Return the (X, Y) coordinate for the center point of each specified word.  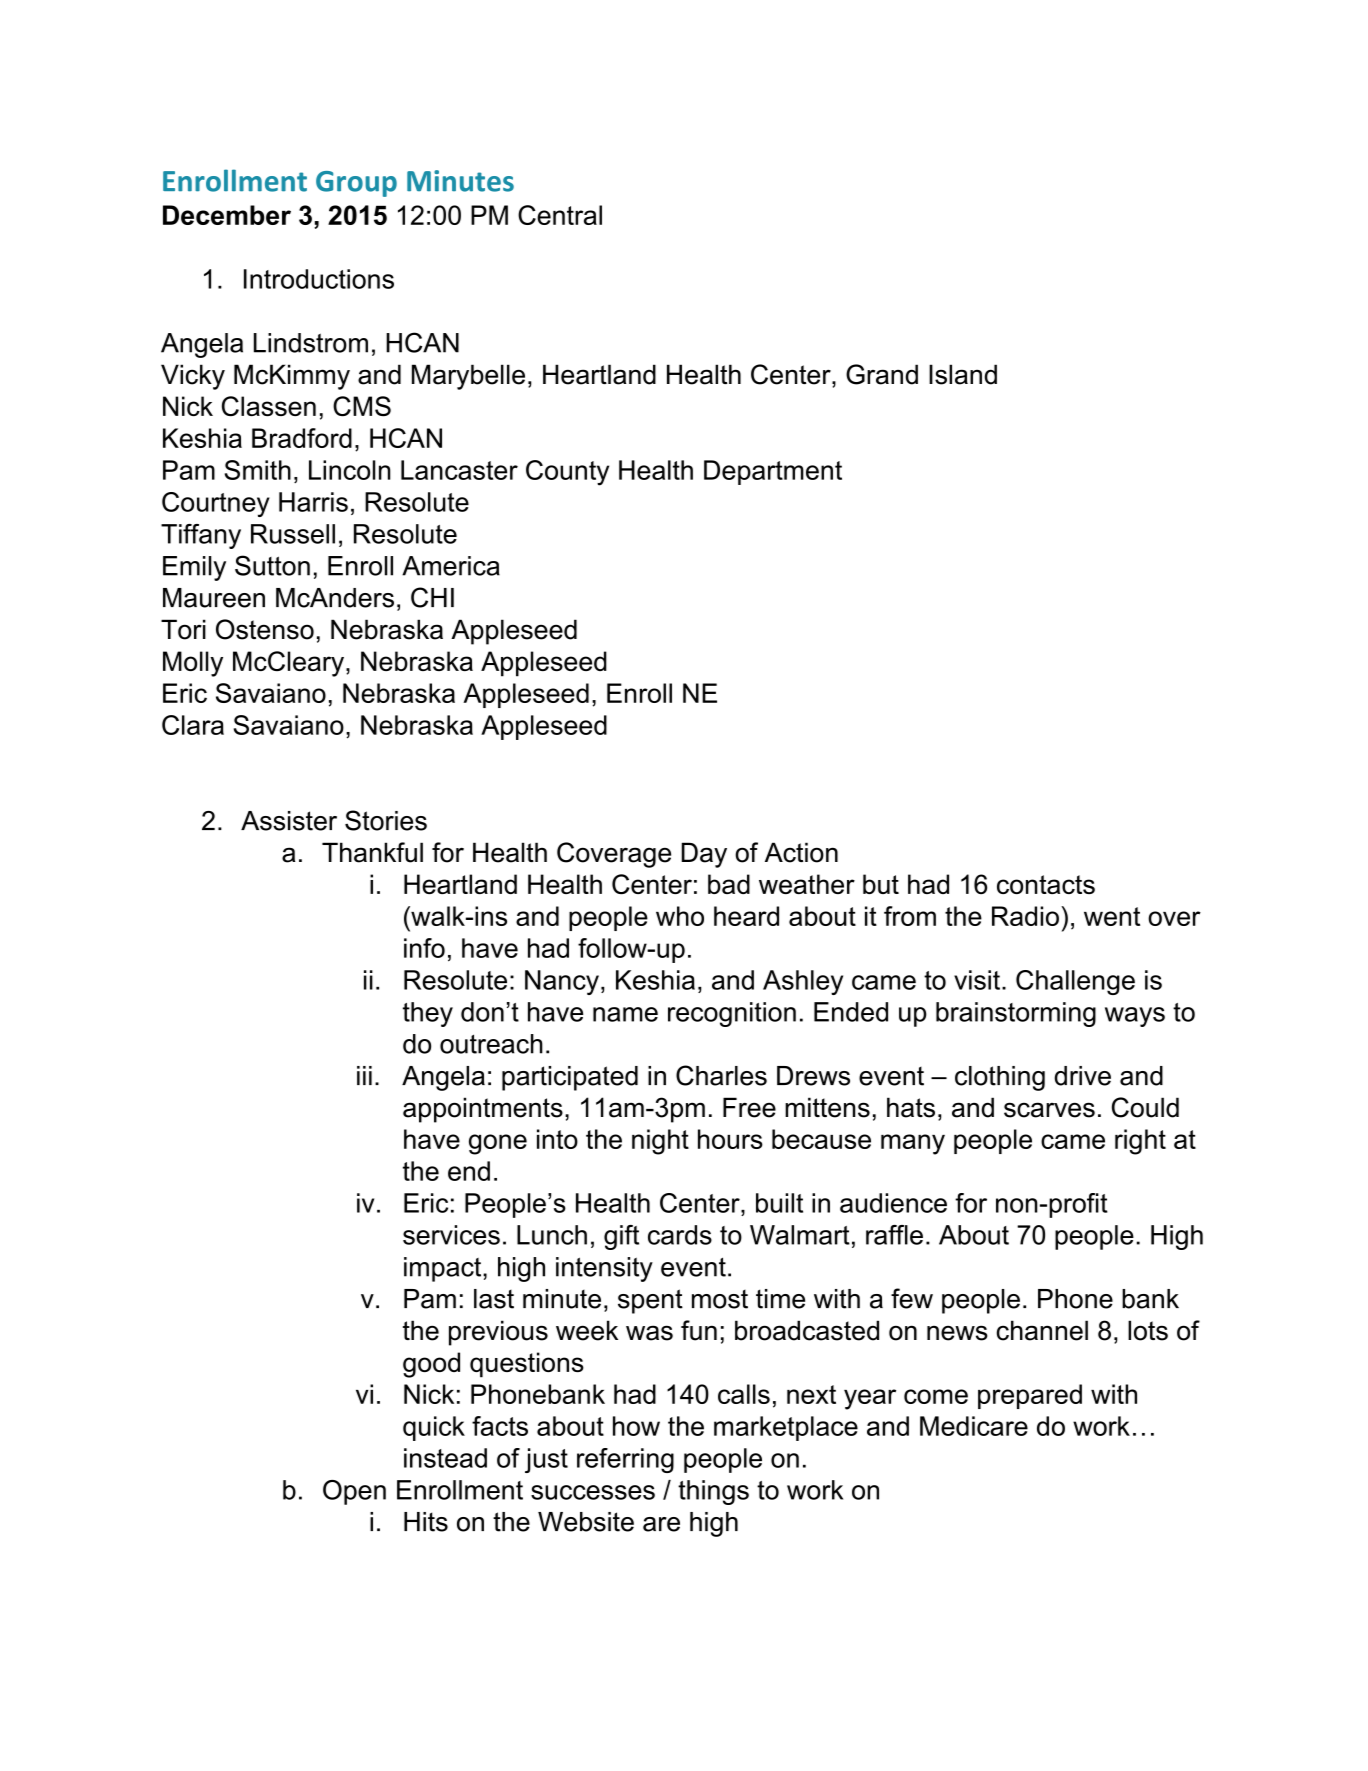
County (567, 473)
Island (963, 374)
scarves (1049, 1110)
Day (704, 855)
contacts (1046, 884)
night (660, 1142)
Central (560, 215)
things (713, 1492)
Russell (293, 534)
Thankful (372, 852)
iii (364, 1075)
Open (354, 1492)
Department (773, 472)
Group (356, 184)
